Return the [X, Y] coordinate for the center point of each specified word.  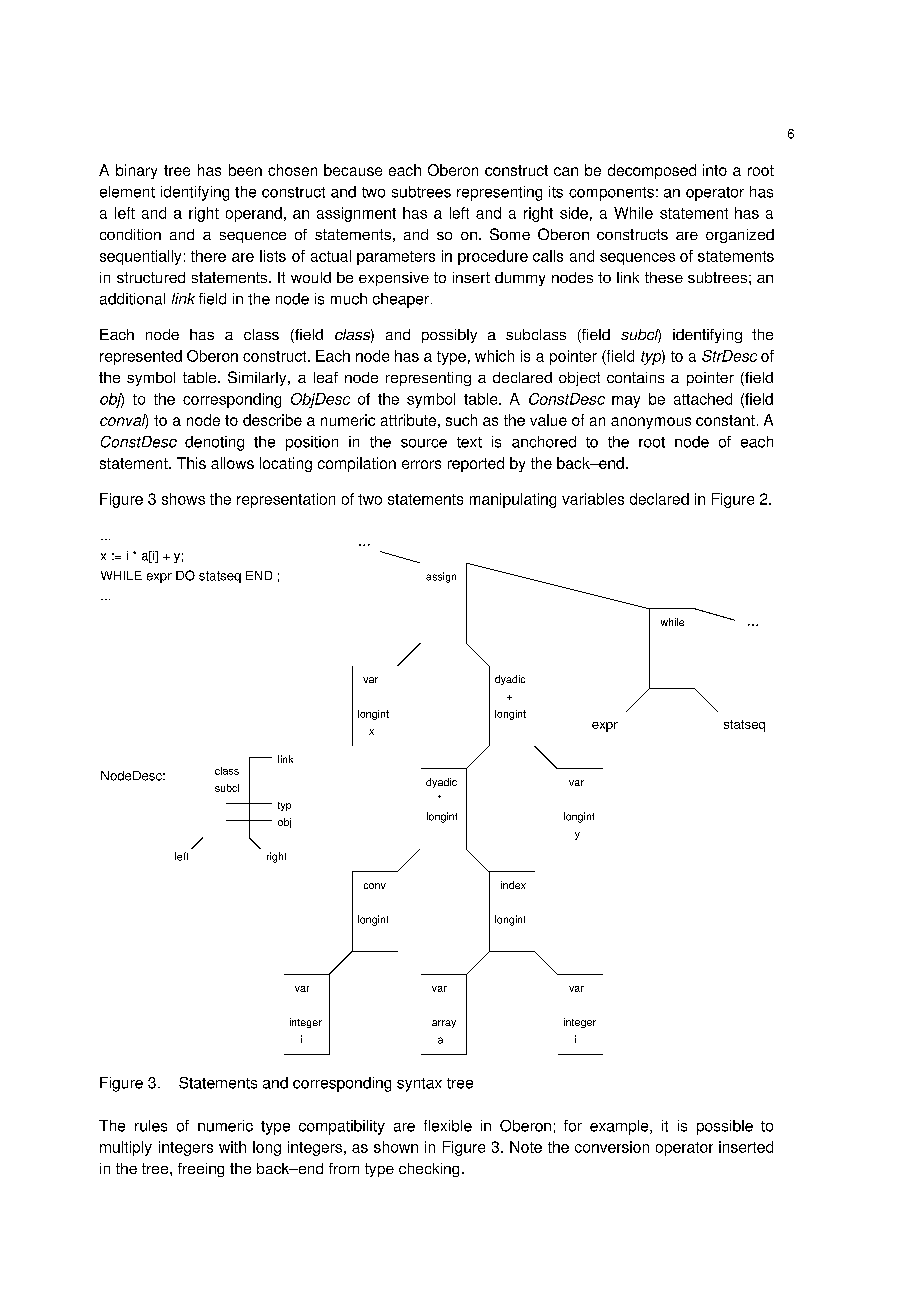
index [513, 885]
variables [593, 499]
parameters [396, 258]
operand [254, 214]
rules [151, 1126]
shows [183, 499]
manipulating [513, 500]
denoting [214, 443]
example [620, 1127]
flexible [448, 1126]
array [444, 1024]
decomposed [652, 171]
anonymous [651, 423]
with [232, 1147]
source [424, 443]
